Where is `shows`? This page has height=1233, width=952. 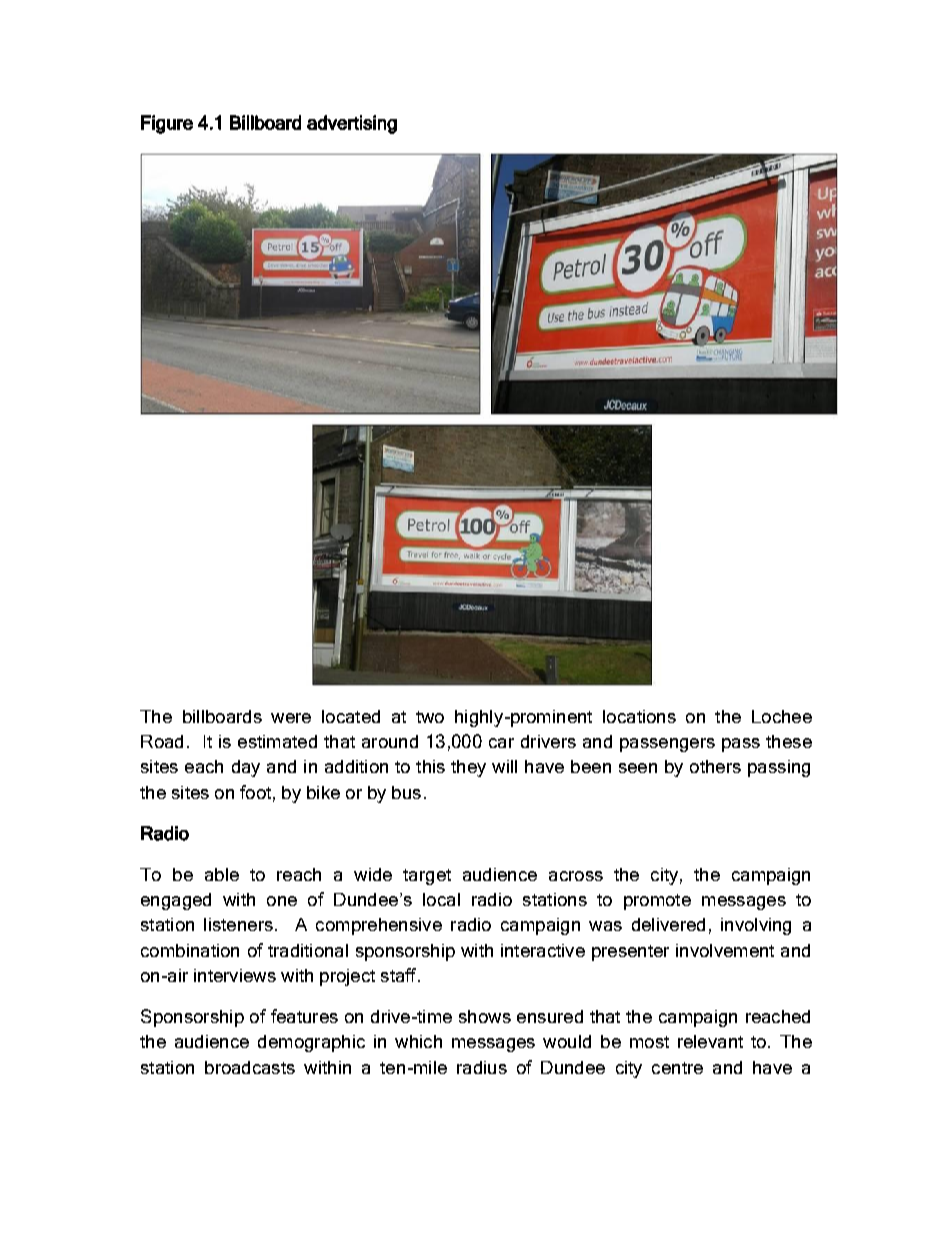
shows is located at coordinates (485, 1016).
